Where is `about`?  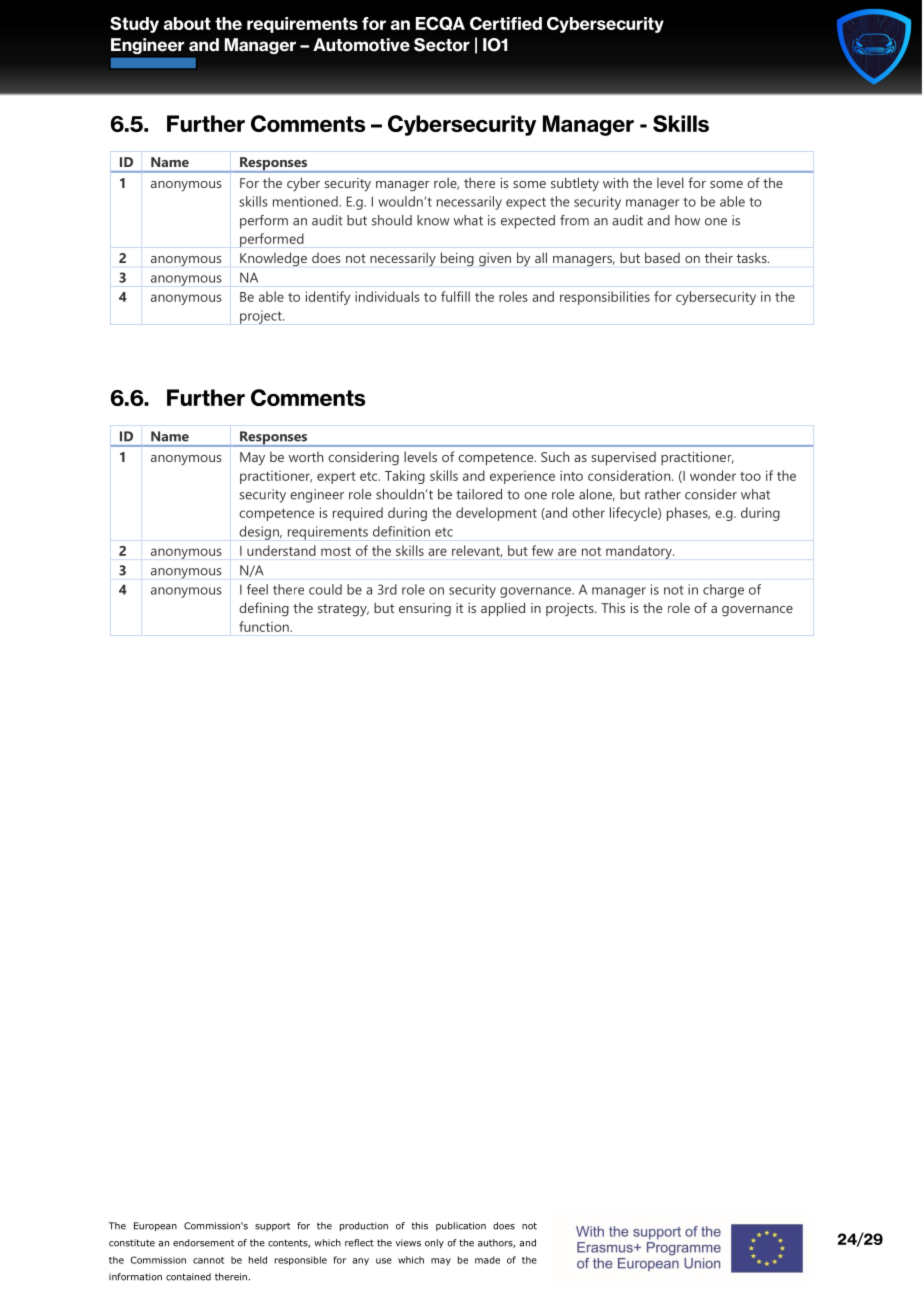 about is located at coordinates (187, 23).
